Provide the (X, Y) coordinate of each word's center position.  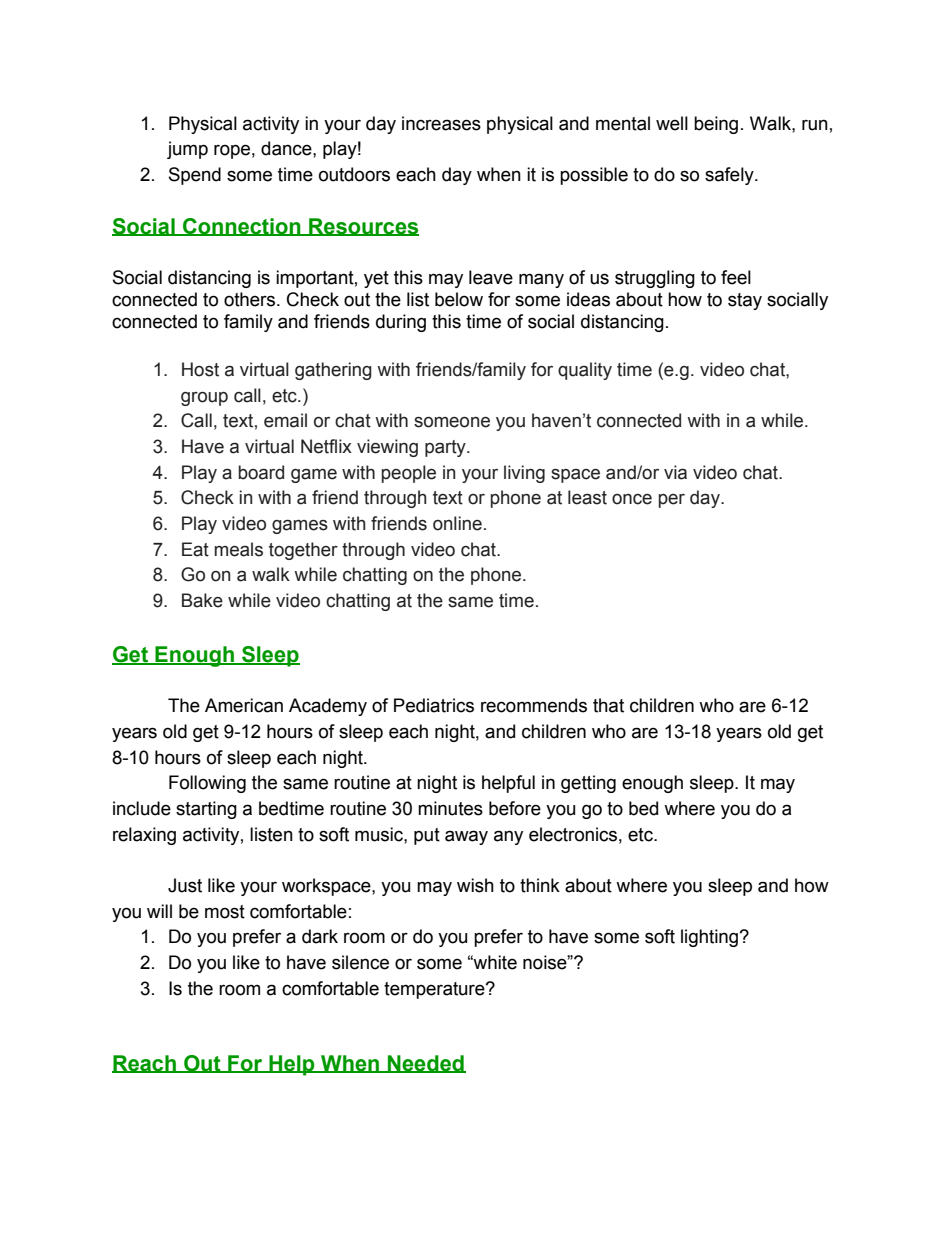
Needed (426, 1064)
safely (730, 176)
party (446, 448)
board (261, 472)
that (608, 705)
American (244, 705)
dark (320, 936)
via (675, 472)
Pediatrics (434, 705)
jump (187, 150)
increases (441, 123)
